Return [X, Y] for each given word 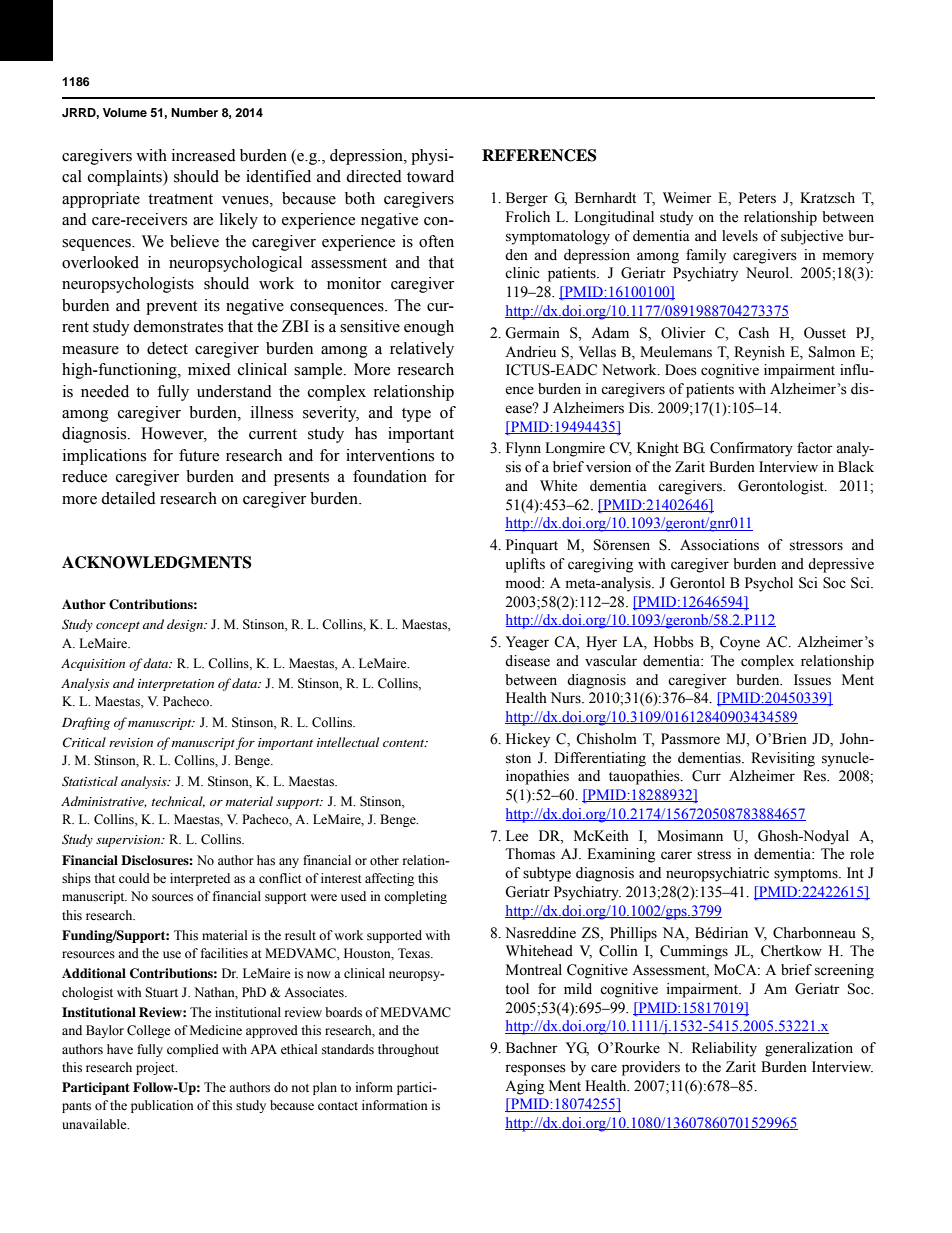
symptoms [807, 875]
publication [162, 1106]
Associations [719, 545]
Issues [812, 680]
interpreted [200, 879]
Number [194, 112]
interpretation [176, 685]
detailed [128, 498]
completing [415, 897]
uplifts [525, 565]
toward [430, 176]
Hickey [528, 740]
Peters [757, 198]
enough [429, 328]
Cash [753, 333]
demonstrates [178, 326]
